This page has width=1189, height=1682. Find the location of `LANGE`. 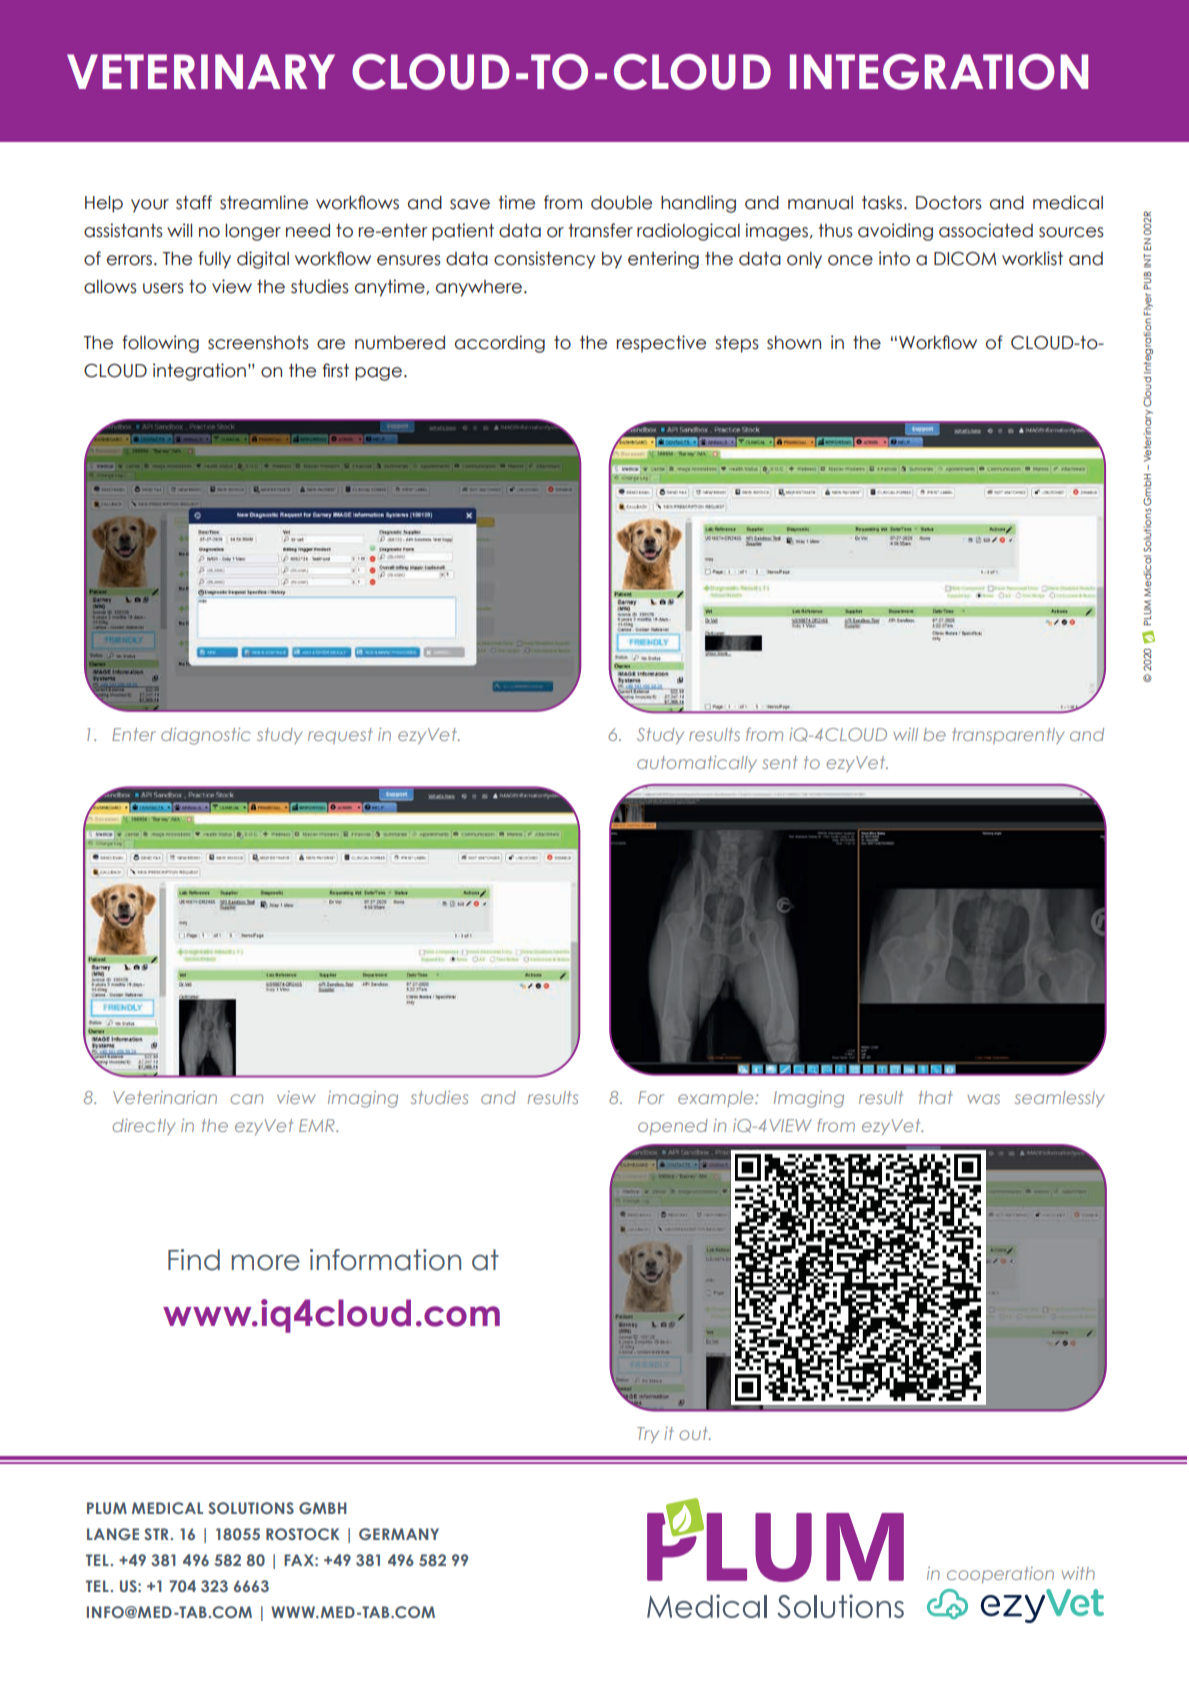

LANGE is located at coordinates (113, 1534).
